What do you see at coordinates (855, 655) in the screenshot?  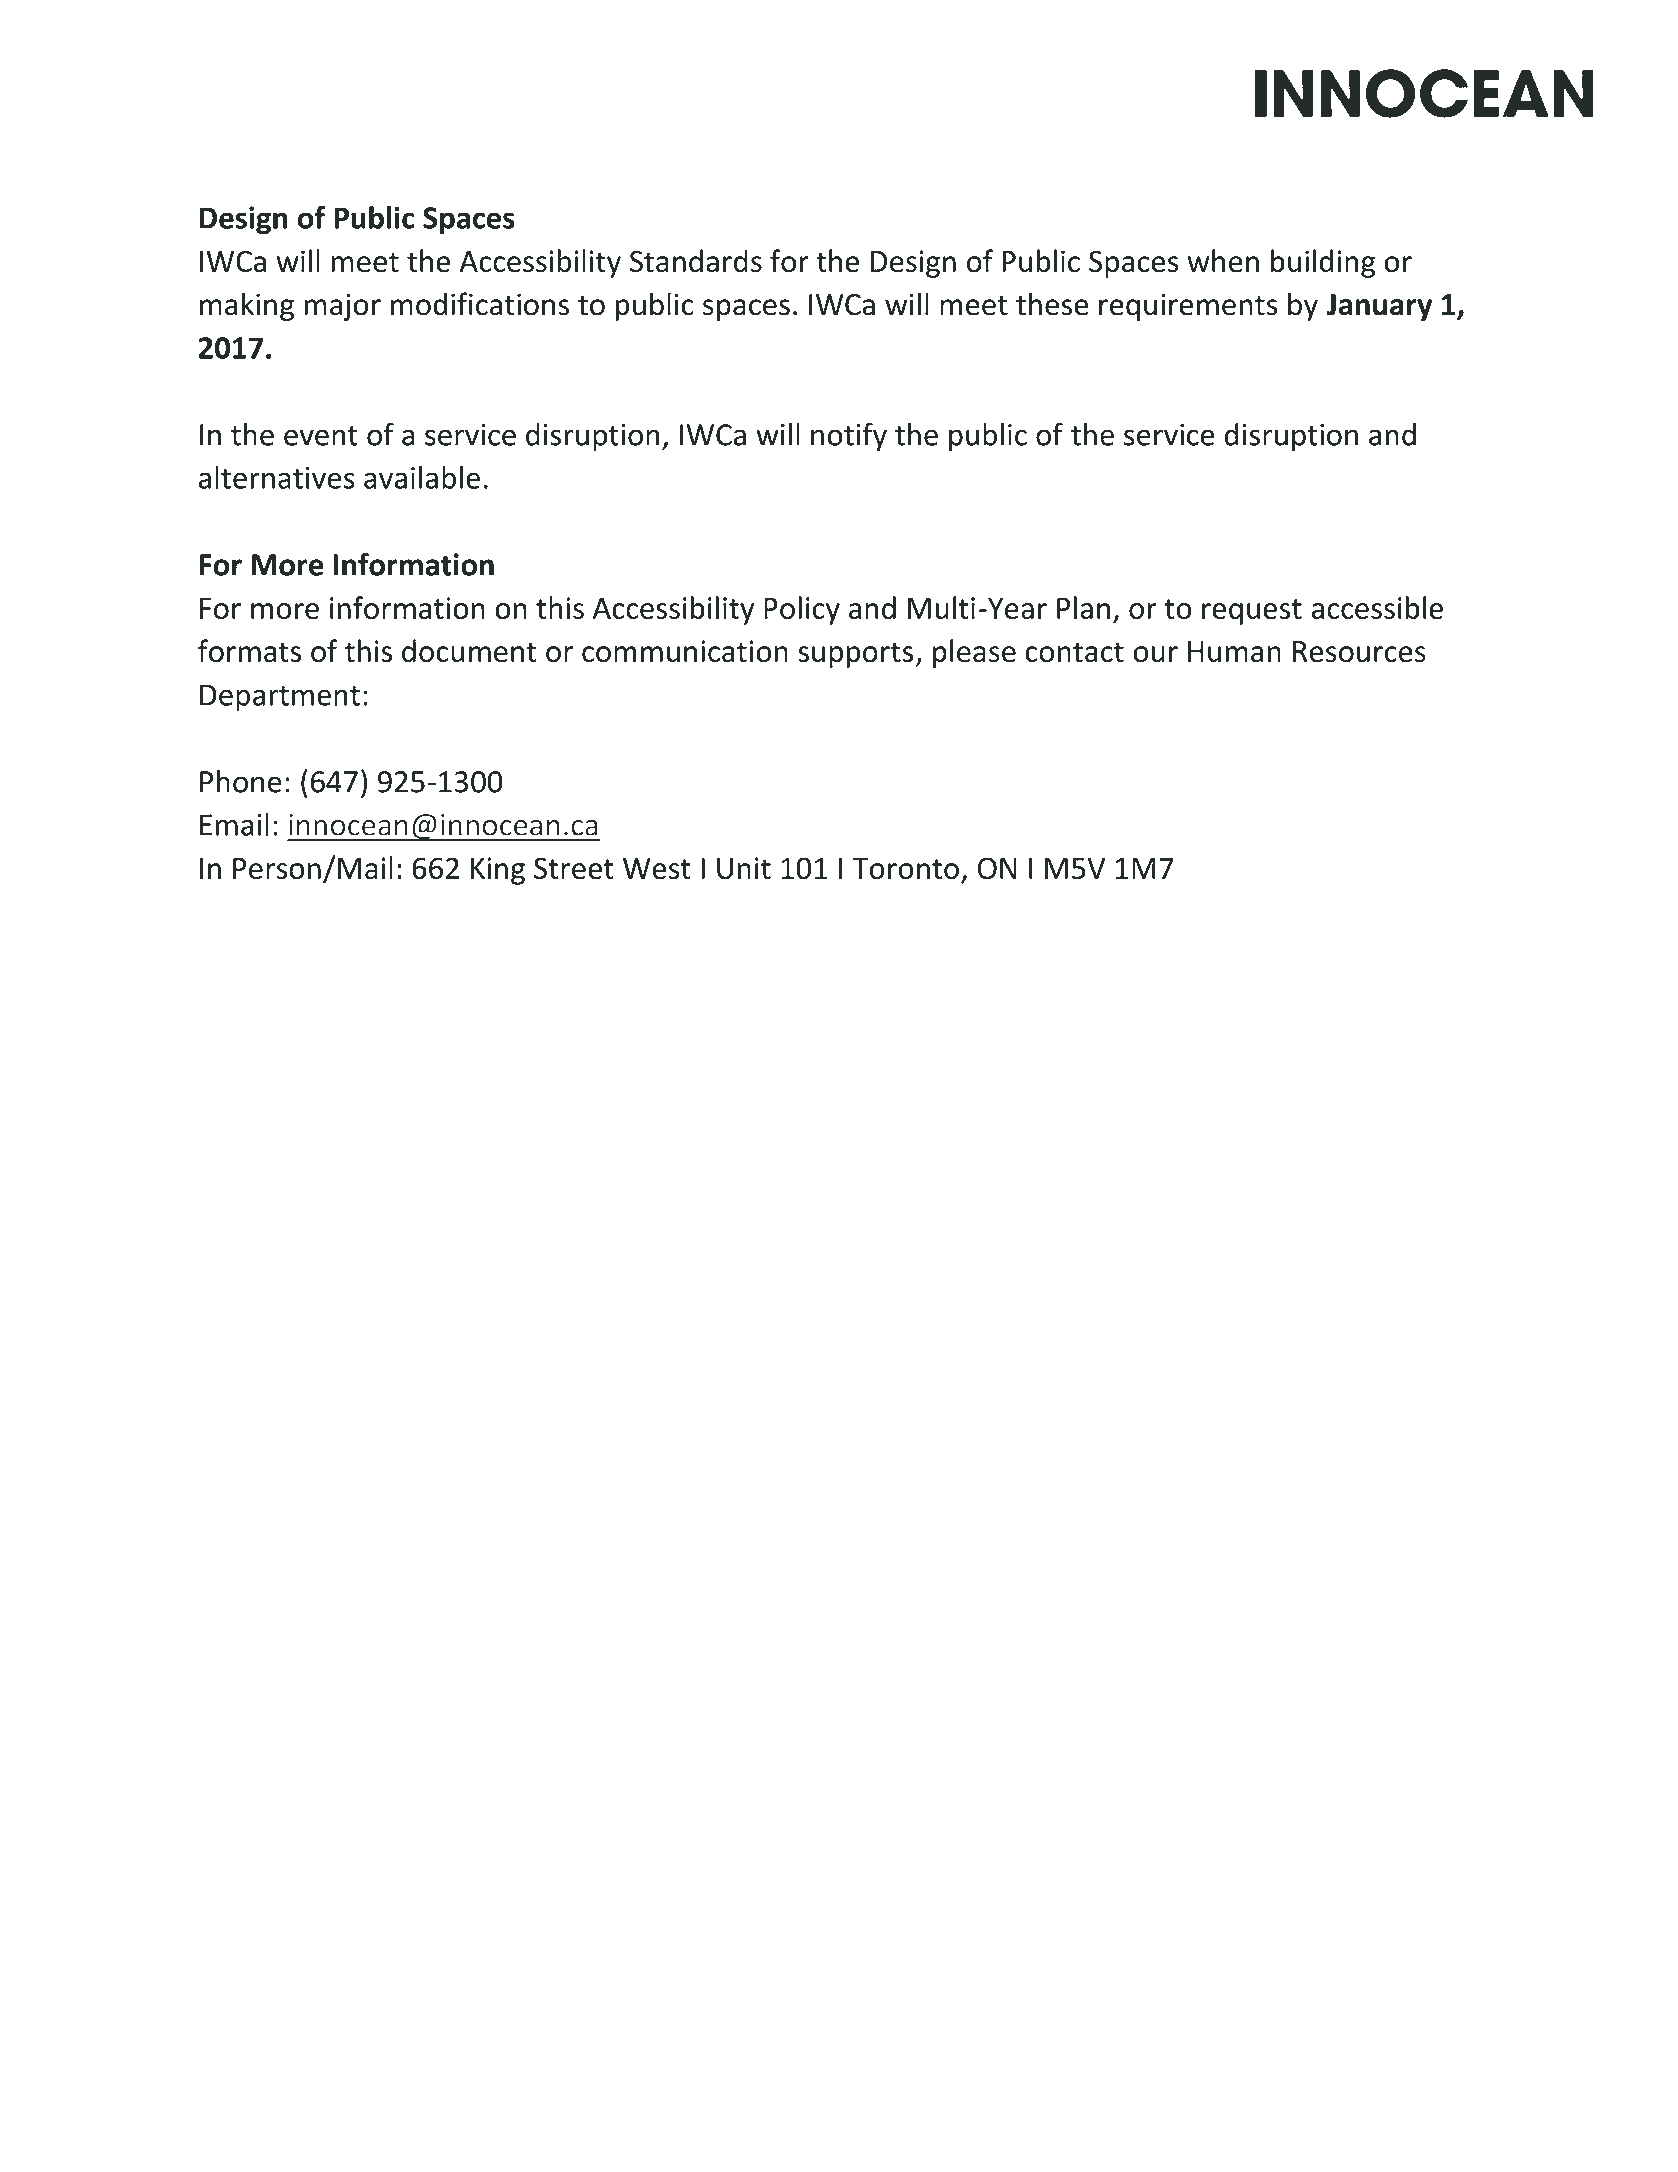 I see `supports` at bounding box center [855, 655].
